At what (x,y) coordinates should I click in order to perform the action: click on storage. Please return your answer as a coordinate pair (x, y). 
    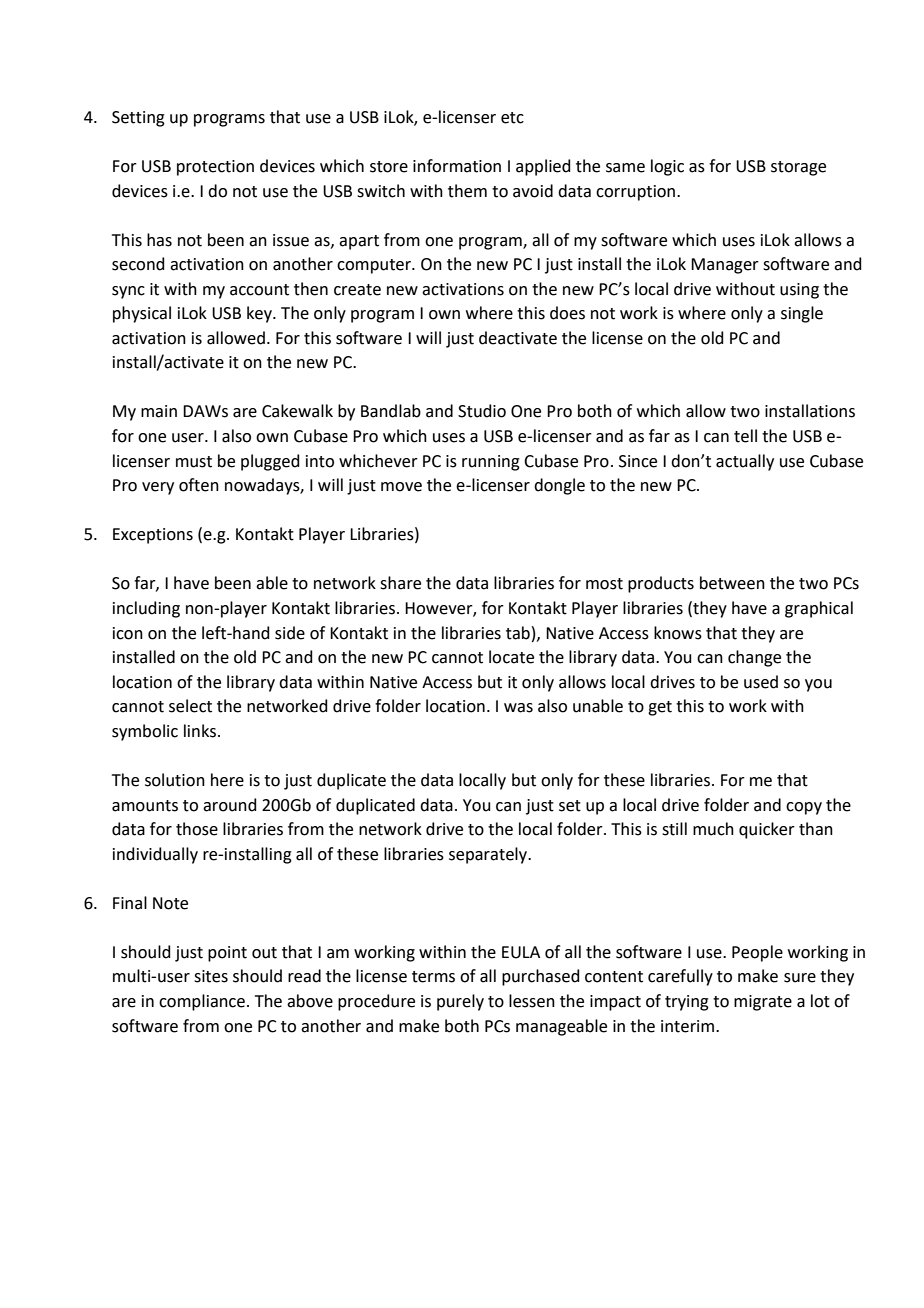
    Looking at the image, I should click on (798, 168).
